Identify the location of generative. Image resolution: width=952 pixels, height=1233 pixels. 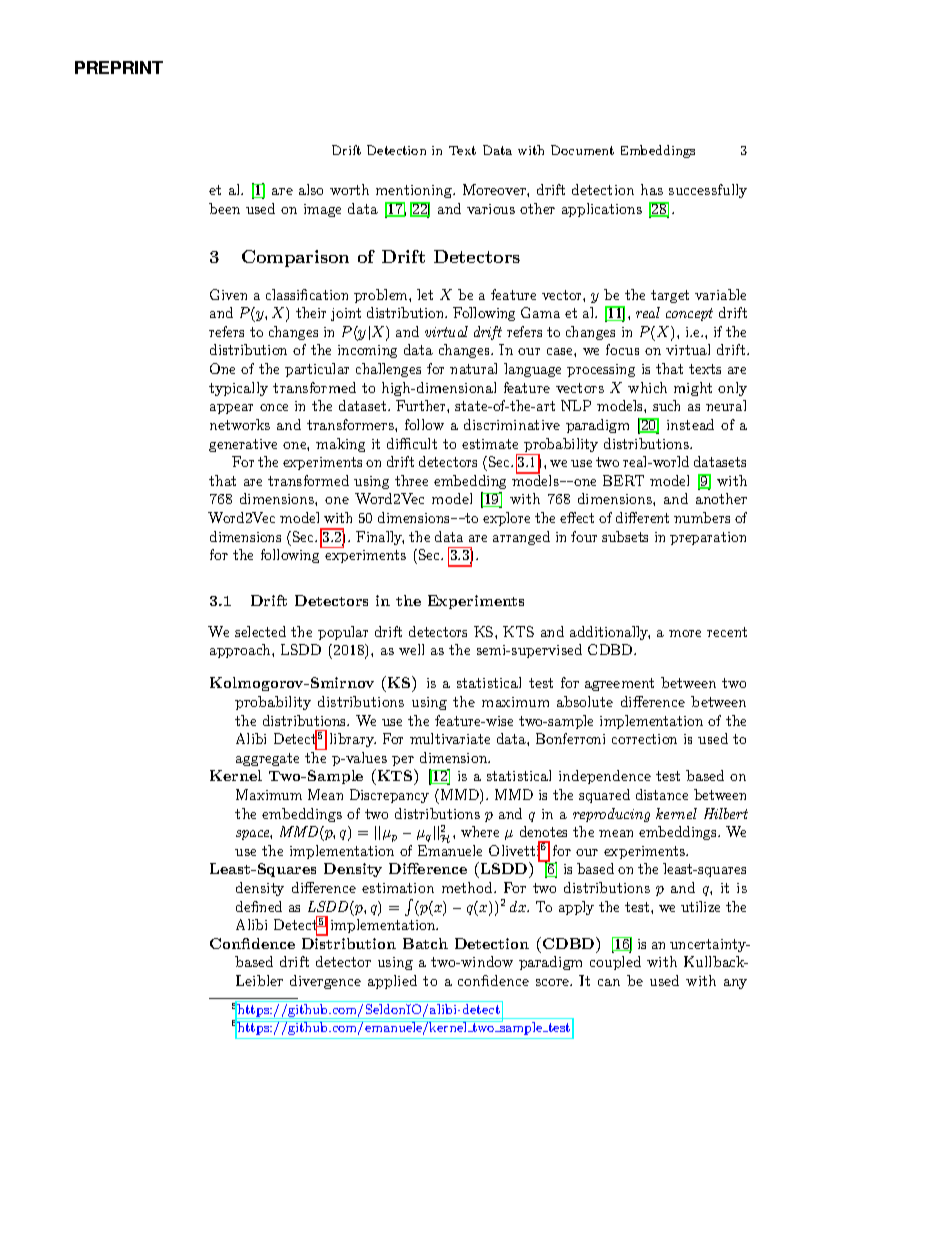
(243, 445).
